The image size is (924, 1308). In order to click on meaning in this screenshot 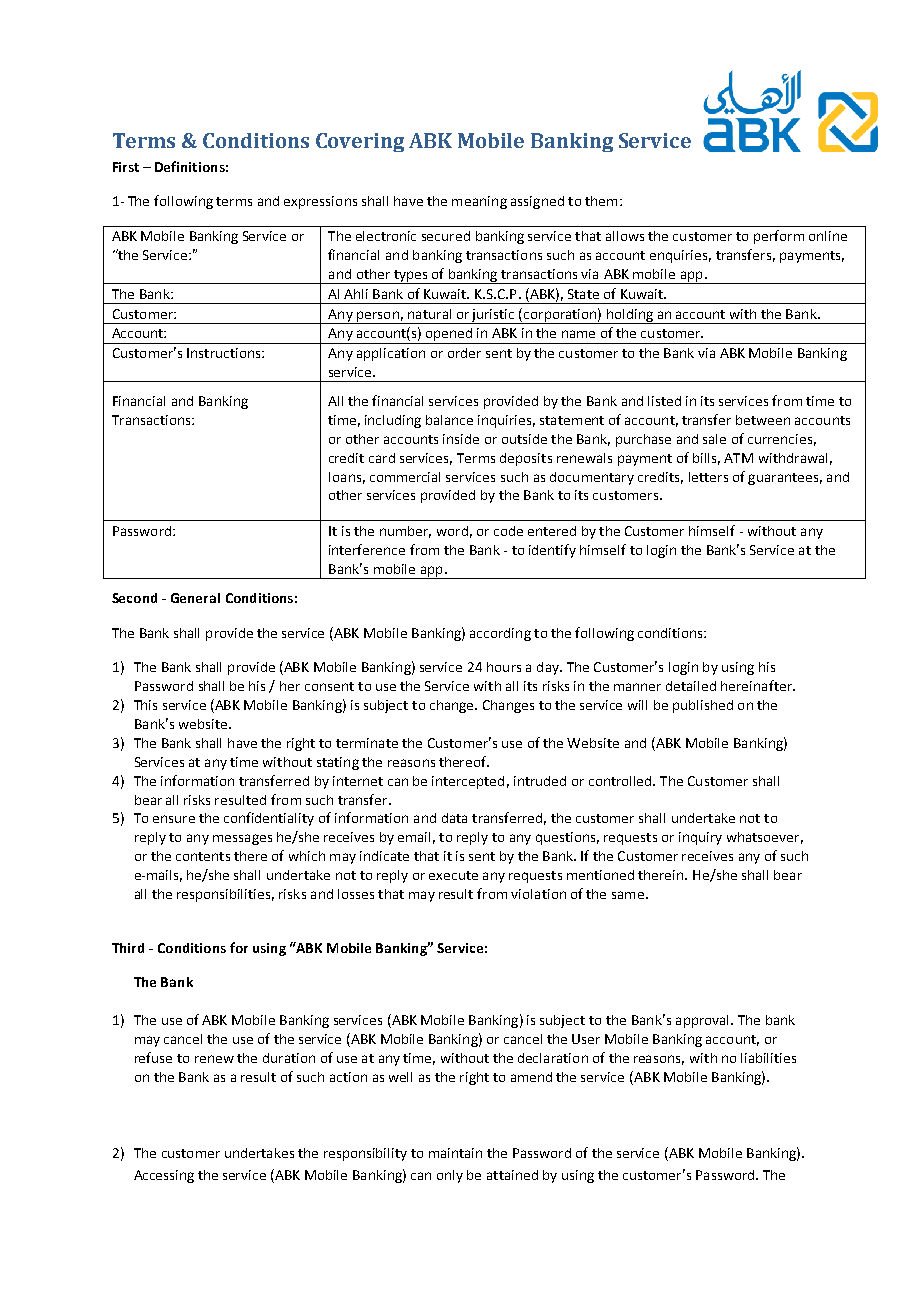, I will do `click(479, 202)`.
